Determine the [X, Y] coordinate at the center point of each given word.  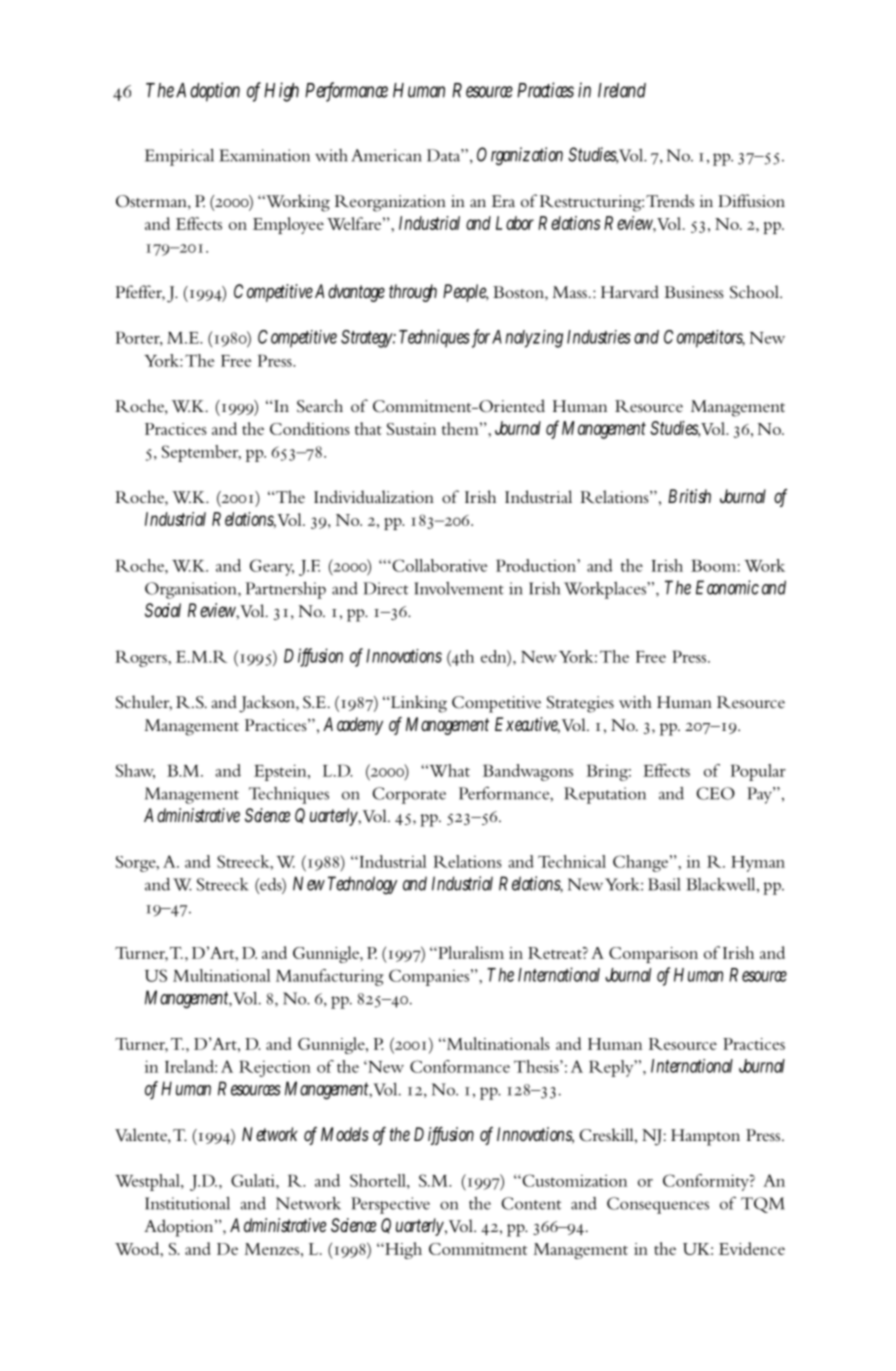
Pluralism [470, 952]
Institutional [187, 1203]
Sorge [137, 864]
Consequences [658, 1205]
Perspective [390, 1205]
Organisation [192, 590]
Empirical [179, 157]
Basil [664, 884]
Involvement [459, 588]
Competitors [704, 339]
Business [694, 292]
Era [503, 201]
